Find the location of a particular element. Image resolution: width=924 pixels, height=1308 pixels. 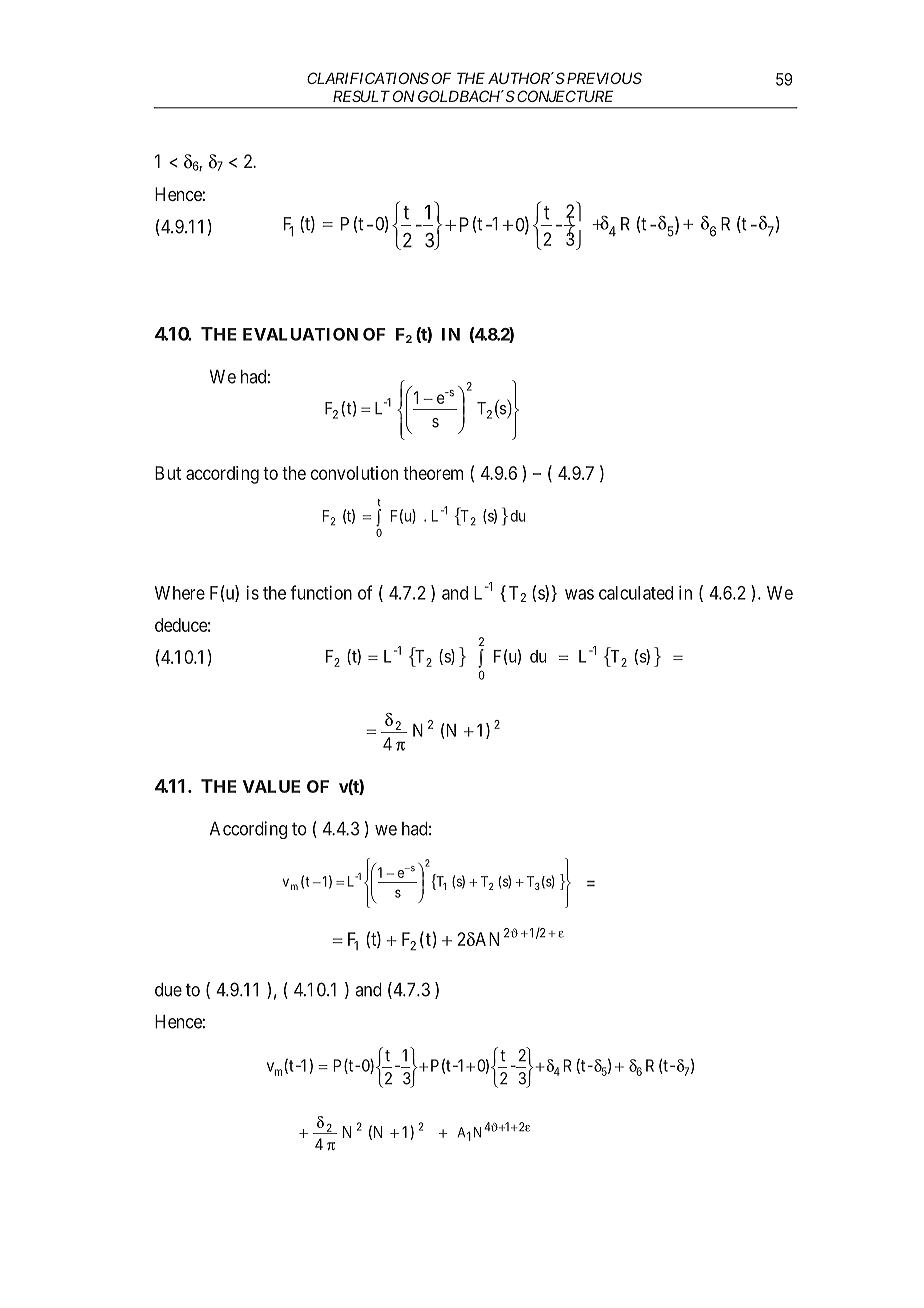

CONJECTURE is located at coordinates (565, 96).
